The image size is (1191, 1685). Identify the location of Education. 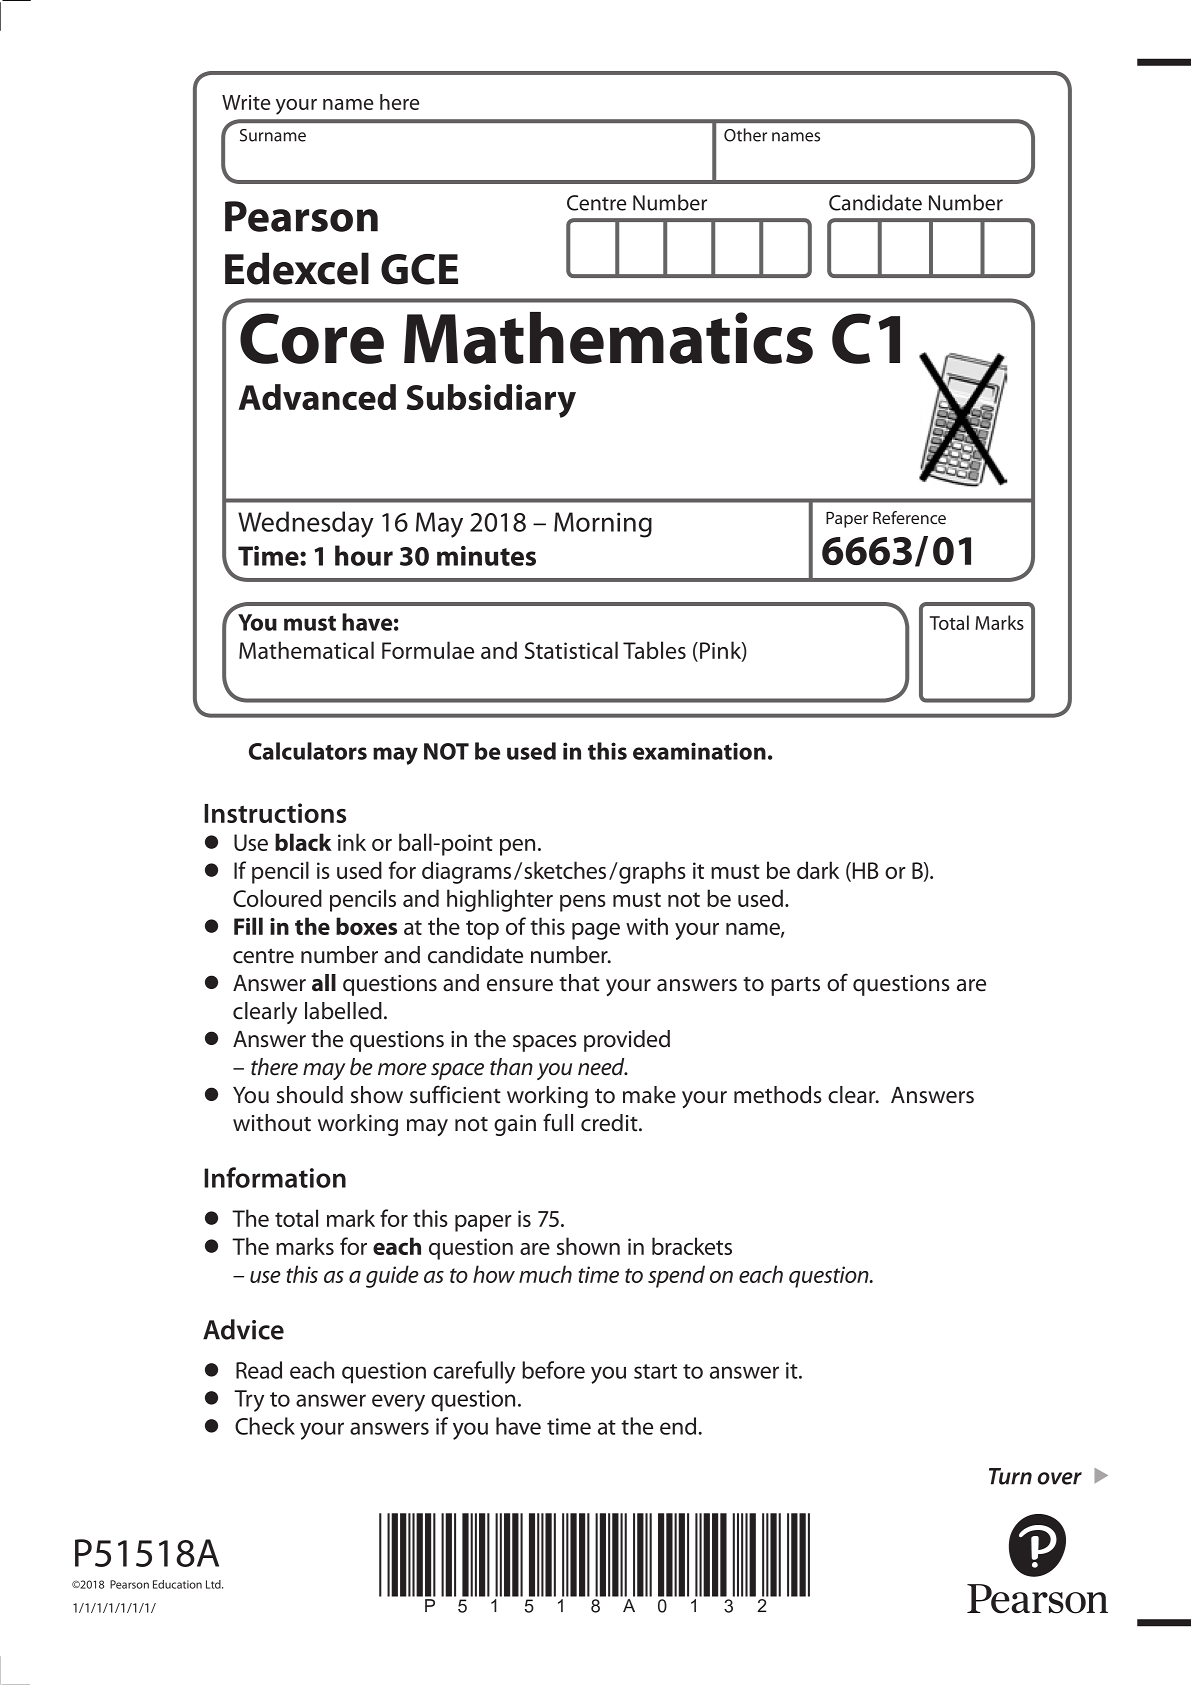
(177, 1584).
